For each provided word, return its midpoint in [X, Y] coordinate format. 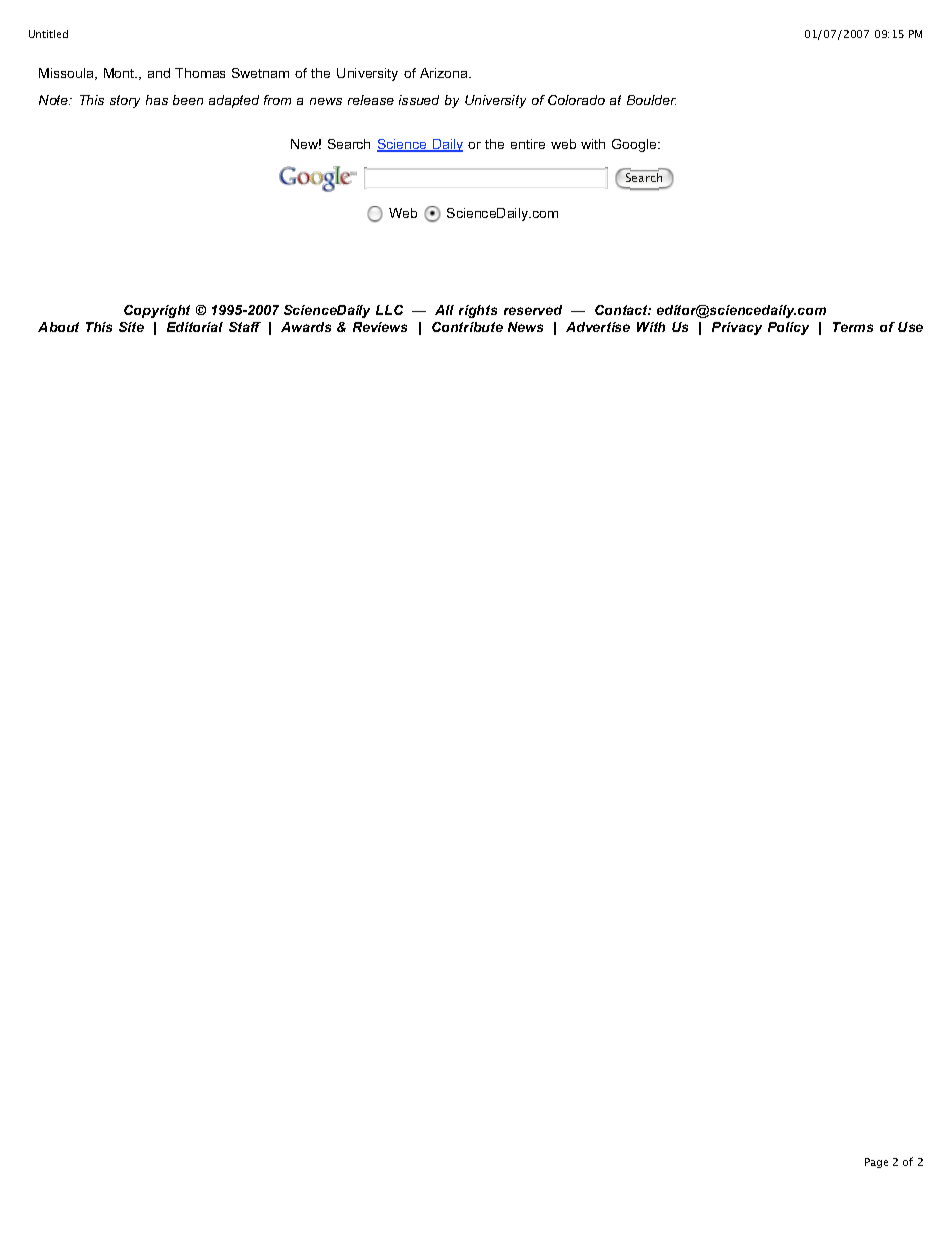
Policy [788, 328]
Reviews [380, 327]
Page [876, 1163]
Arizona [445, 73]
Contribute [467, 327]
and [159, 73]
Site [131, 327]
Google [635, 145]
